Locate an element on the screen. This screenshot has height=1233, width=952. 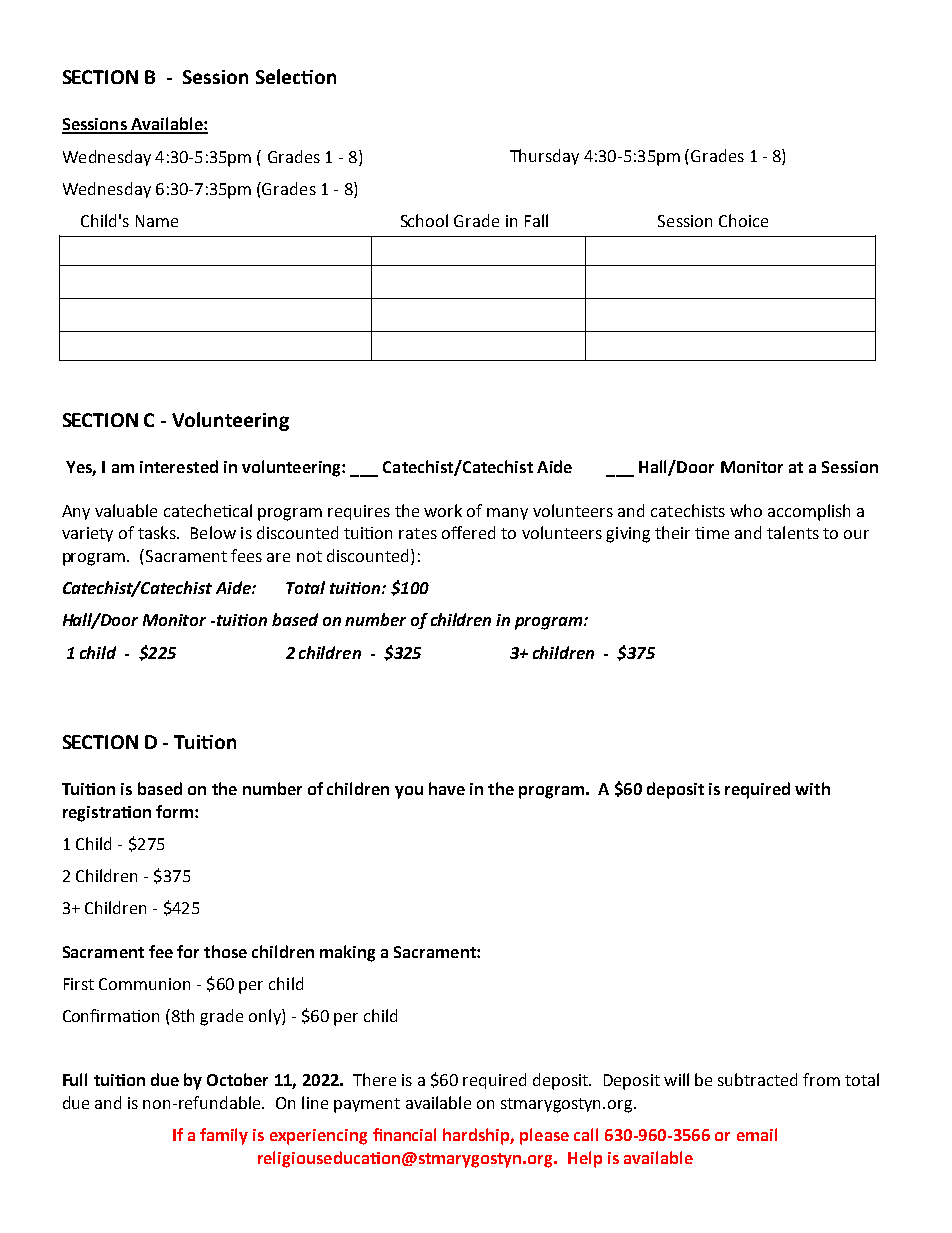
who is located at coordinates (746, 510).
